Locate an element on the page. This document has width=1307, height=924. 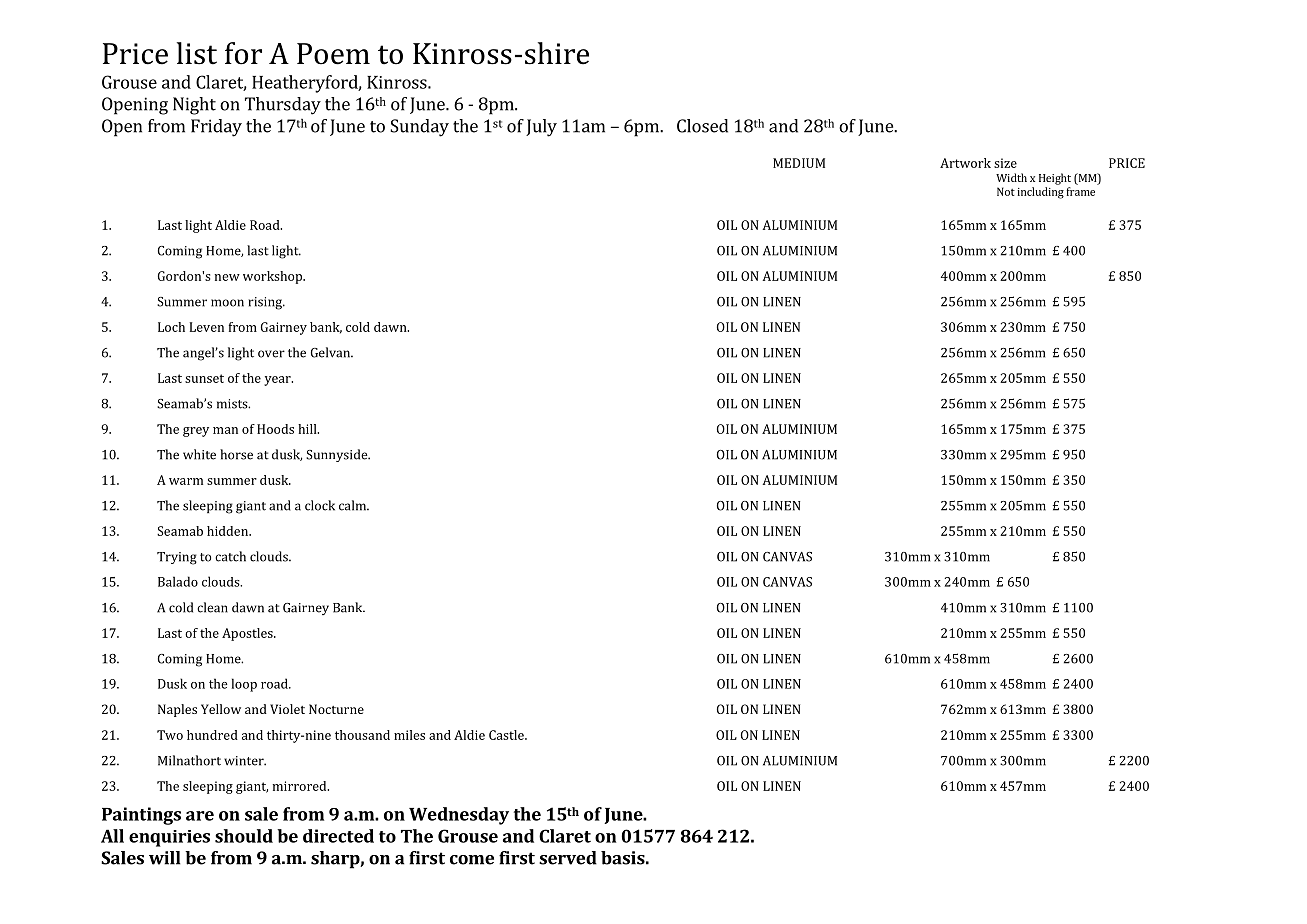
Not is located at coordinates (1006, 191).
